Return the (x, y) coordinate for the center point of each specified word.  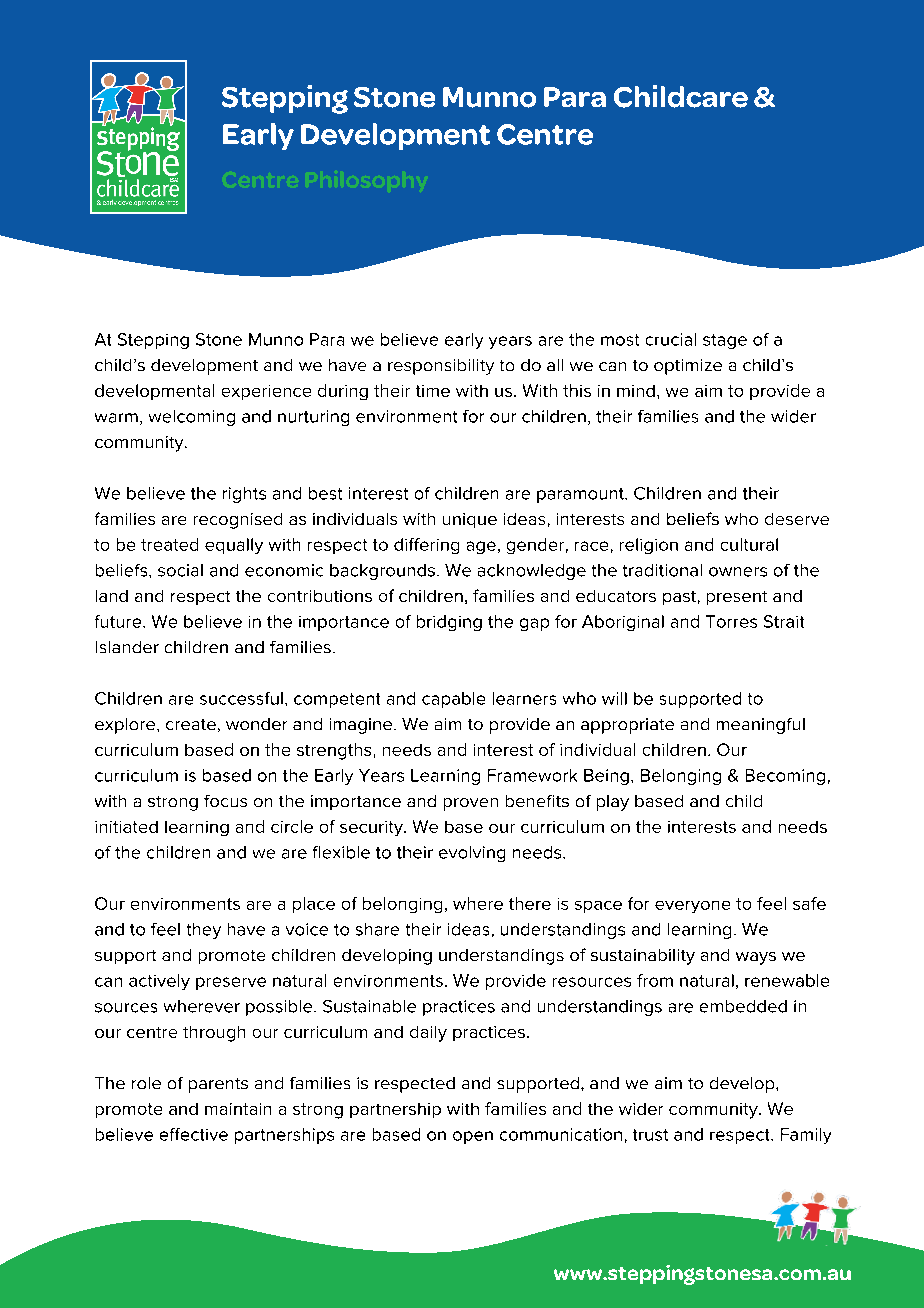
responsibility (441, 367)
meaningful (761, 726)
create (191, 724)
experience (266, 392)
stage (725, 341)
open (473, 1137)
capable (453, 700)
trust (650, 1135)
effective (194, 1134)
